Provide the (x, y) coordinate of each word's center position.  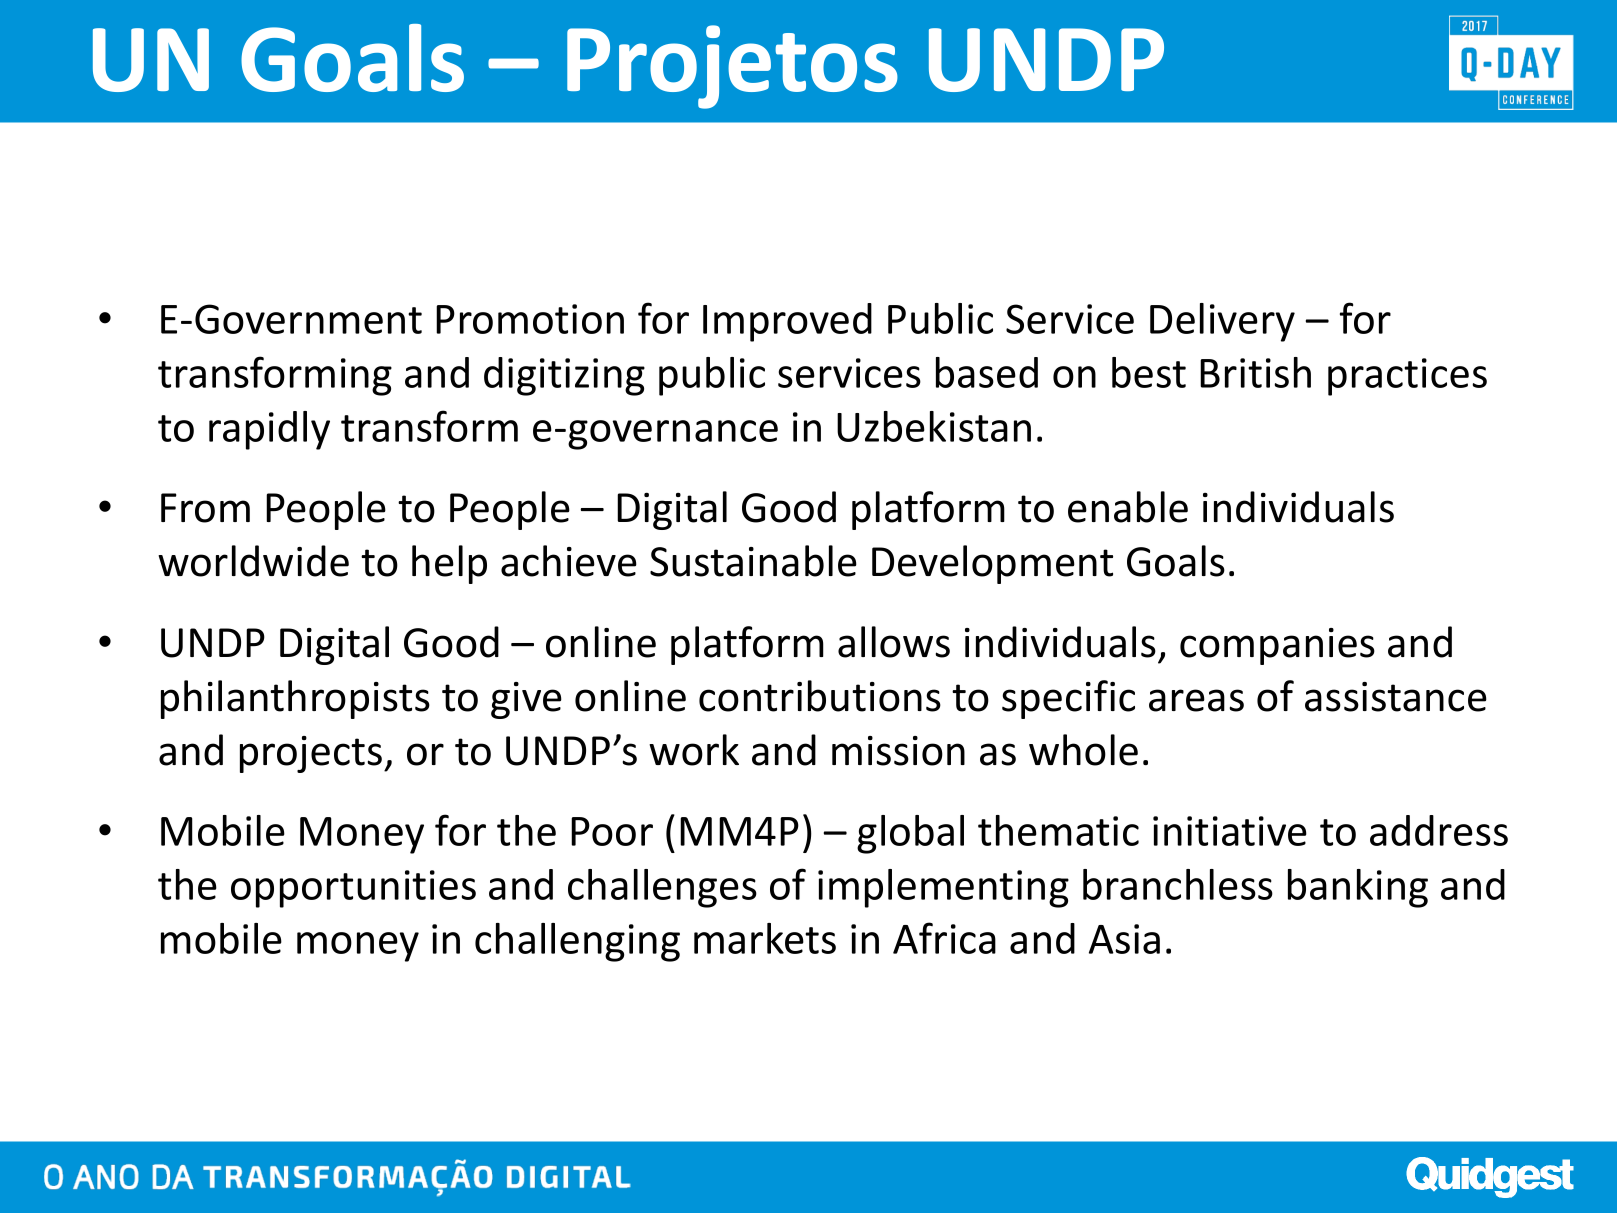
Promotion (530, 319)
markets (765, 938)
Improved (787, 322)
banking (1358, 888)
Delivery (1222, 322)
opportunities (353, 889)
